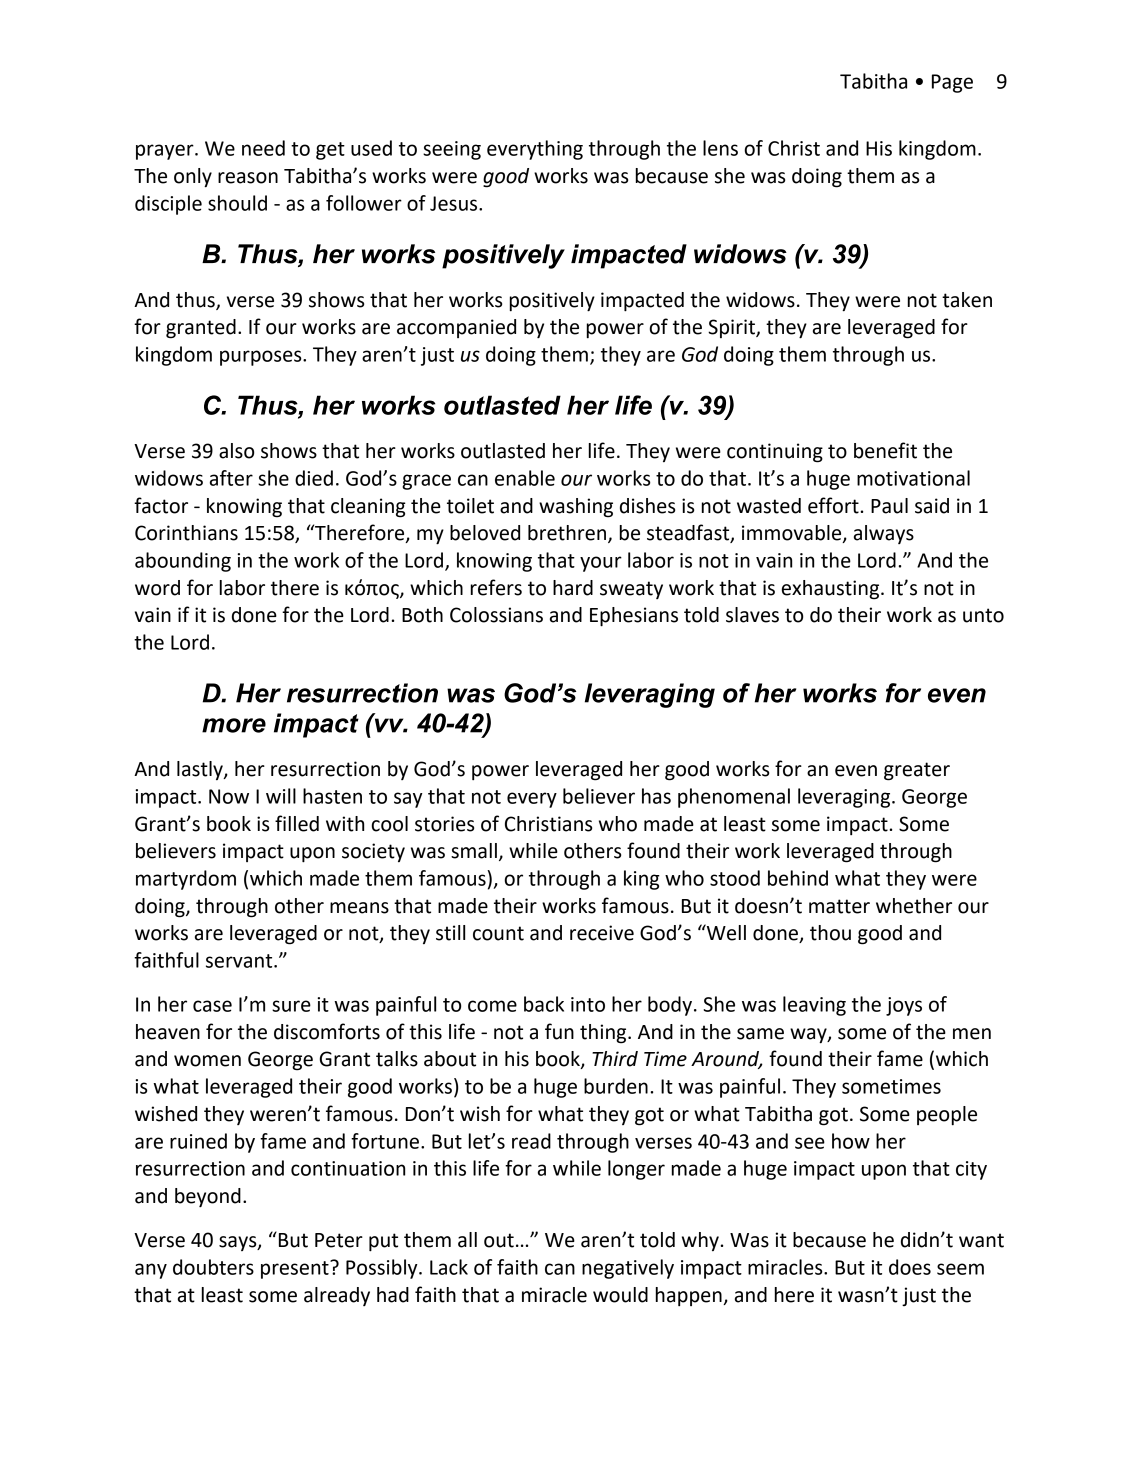 The width and height of the screenshot is (1142, 1478). I want to click on more, so click(234, 725).
